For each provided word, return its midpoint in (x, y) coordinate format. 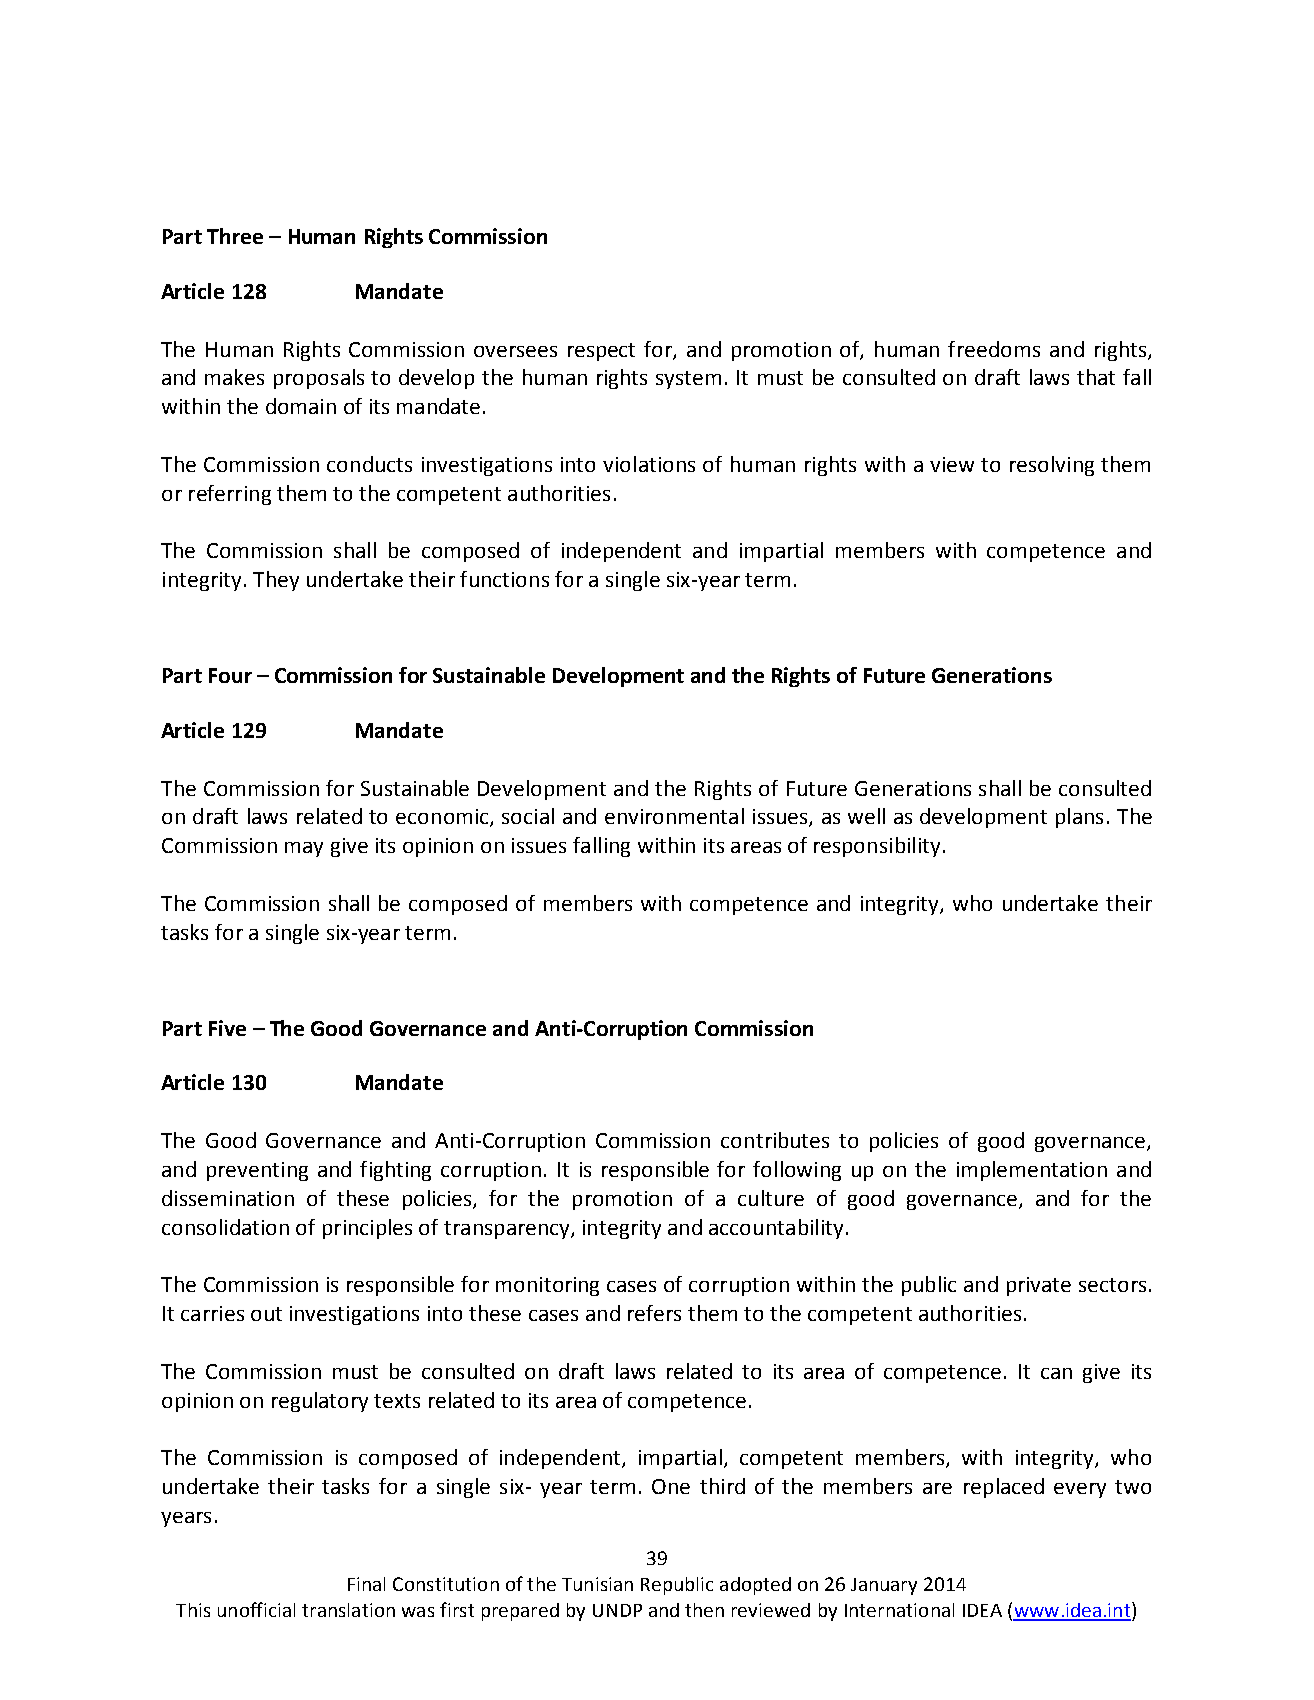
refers (654, 1313)
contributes (775, 1140)
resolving (1052, 466)
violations (649, 464)
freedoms (994, 349)
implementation (1032, 1171)
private (1039, 1286)
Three (235, 236)
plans (1079, 818)
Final (366, 1584)
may (304, 849)
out (266, 1314)
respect (601, 352)
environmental (674, 816)
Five (227, 1028)
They (276, 581)
